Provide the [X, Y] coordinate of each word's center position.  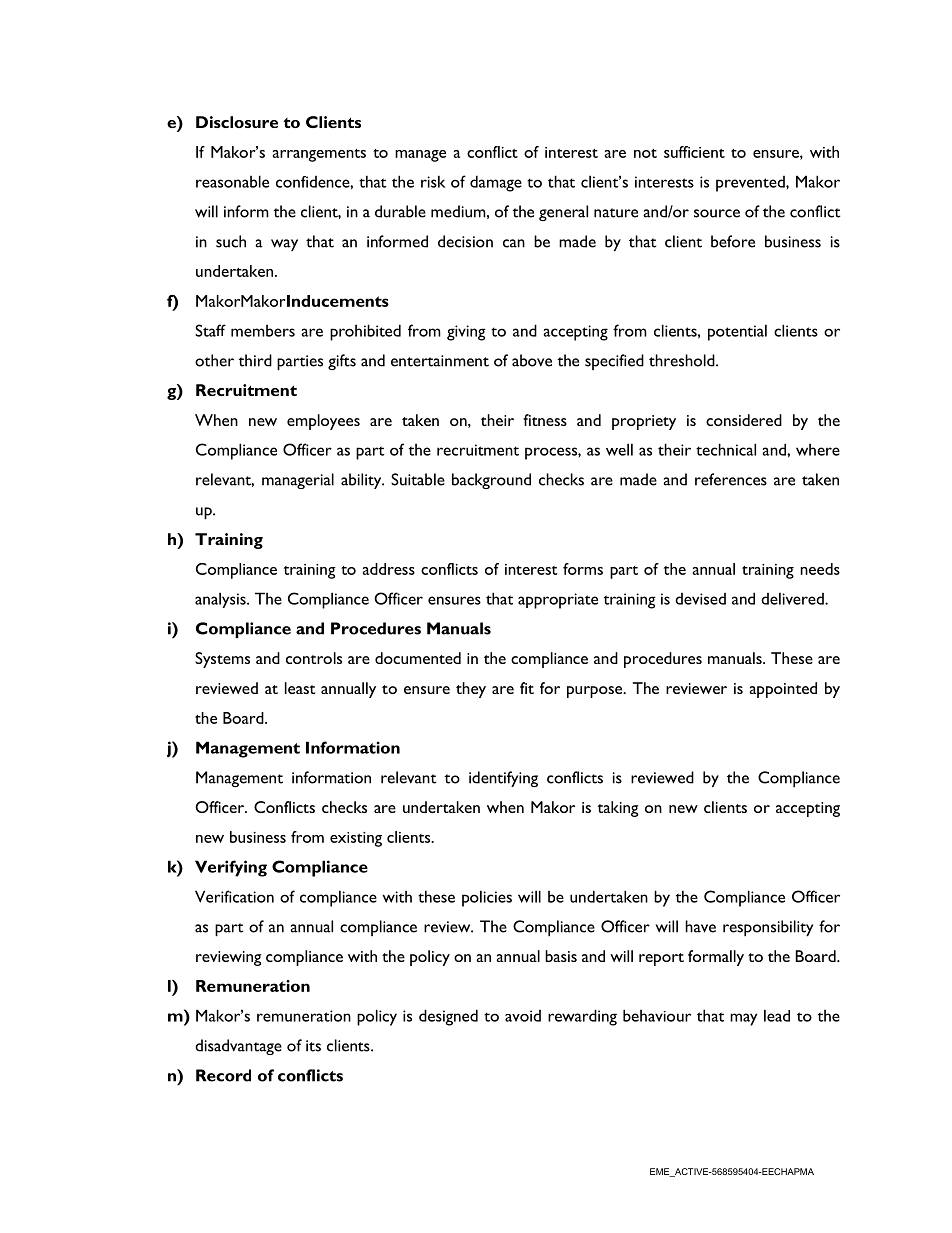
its [313, 1046]
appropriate [558, 601]
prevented [751, 184]
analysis [221, 600]
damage [496, 183]
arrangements [319, 155]
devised [700, 599]
